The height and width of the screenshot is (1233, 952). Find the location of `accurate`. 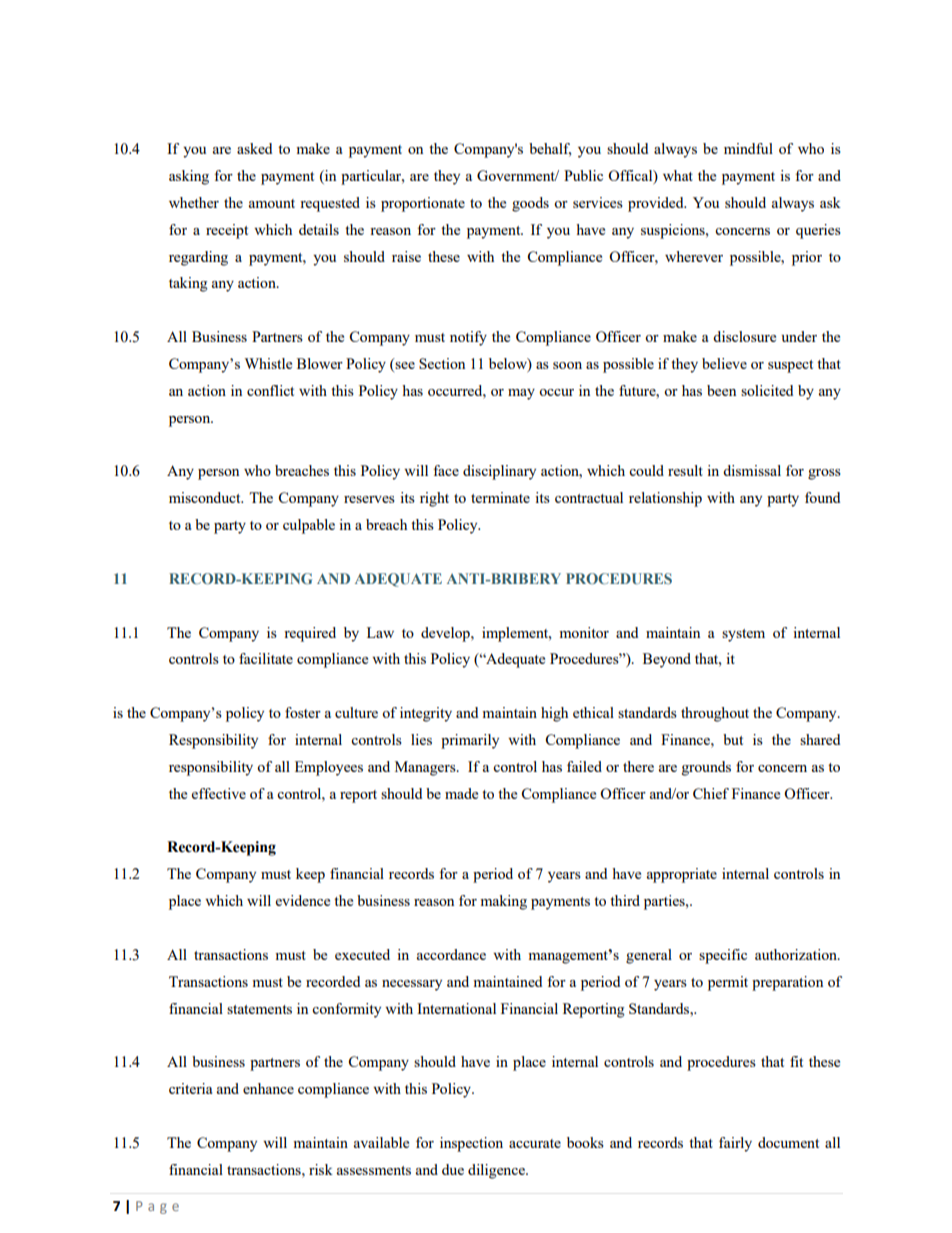

accurate is located at coordinates (535, 1143).
